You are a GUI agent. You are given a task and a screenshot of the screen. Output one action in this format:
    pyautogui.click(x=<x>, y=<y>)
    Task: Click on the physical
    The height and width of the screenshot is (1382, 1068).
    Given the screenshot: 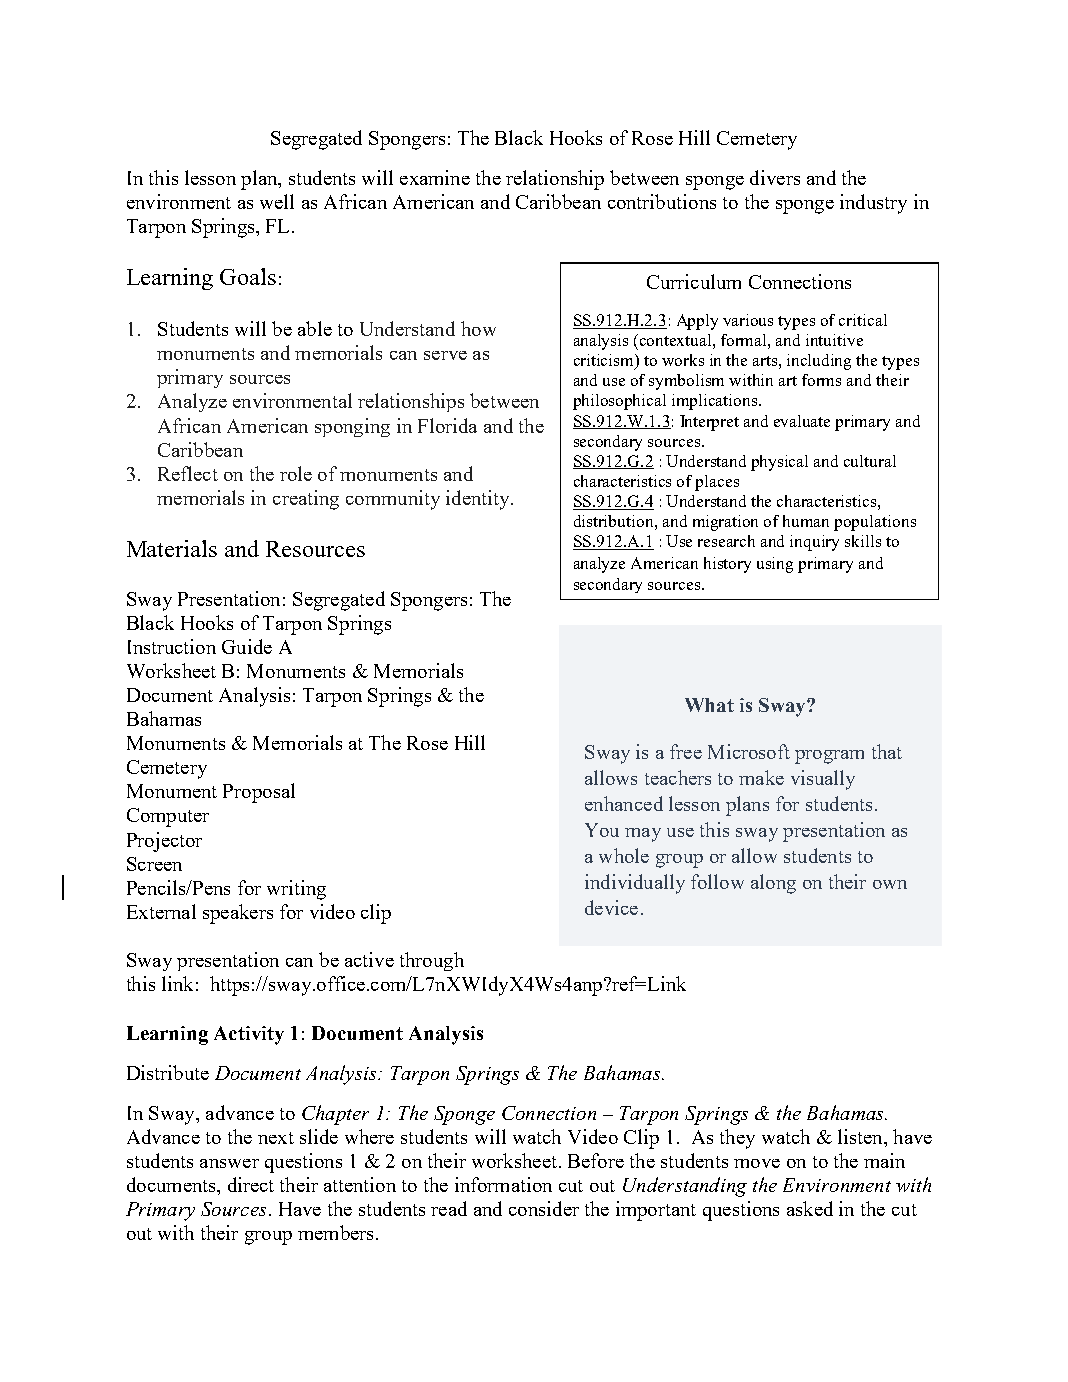 What is the action you would take?
    pyautogui.click(x=779, y=463)
